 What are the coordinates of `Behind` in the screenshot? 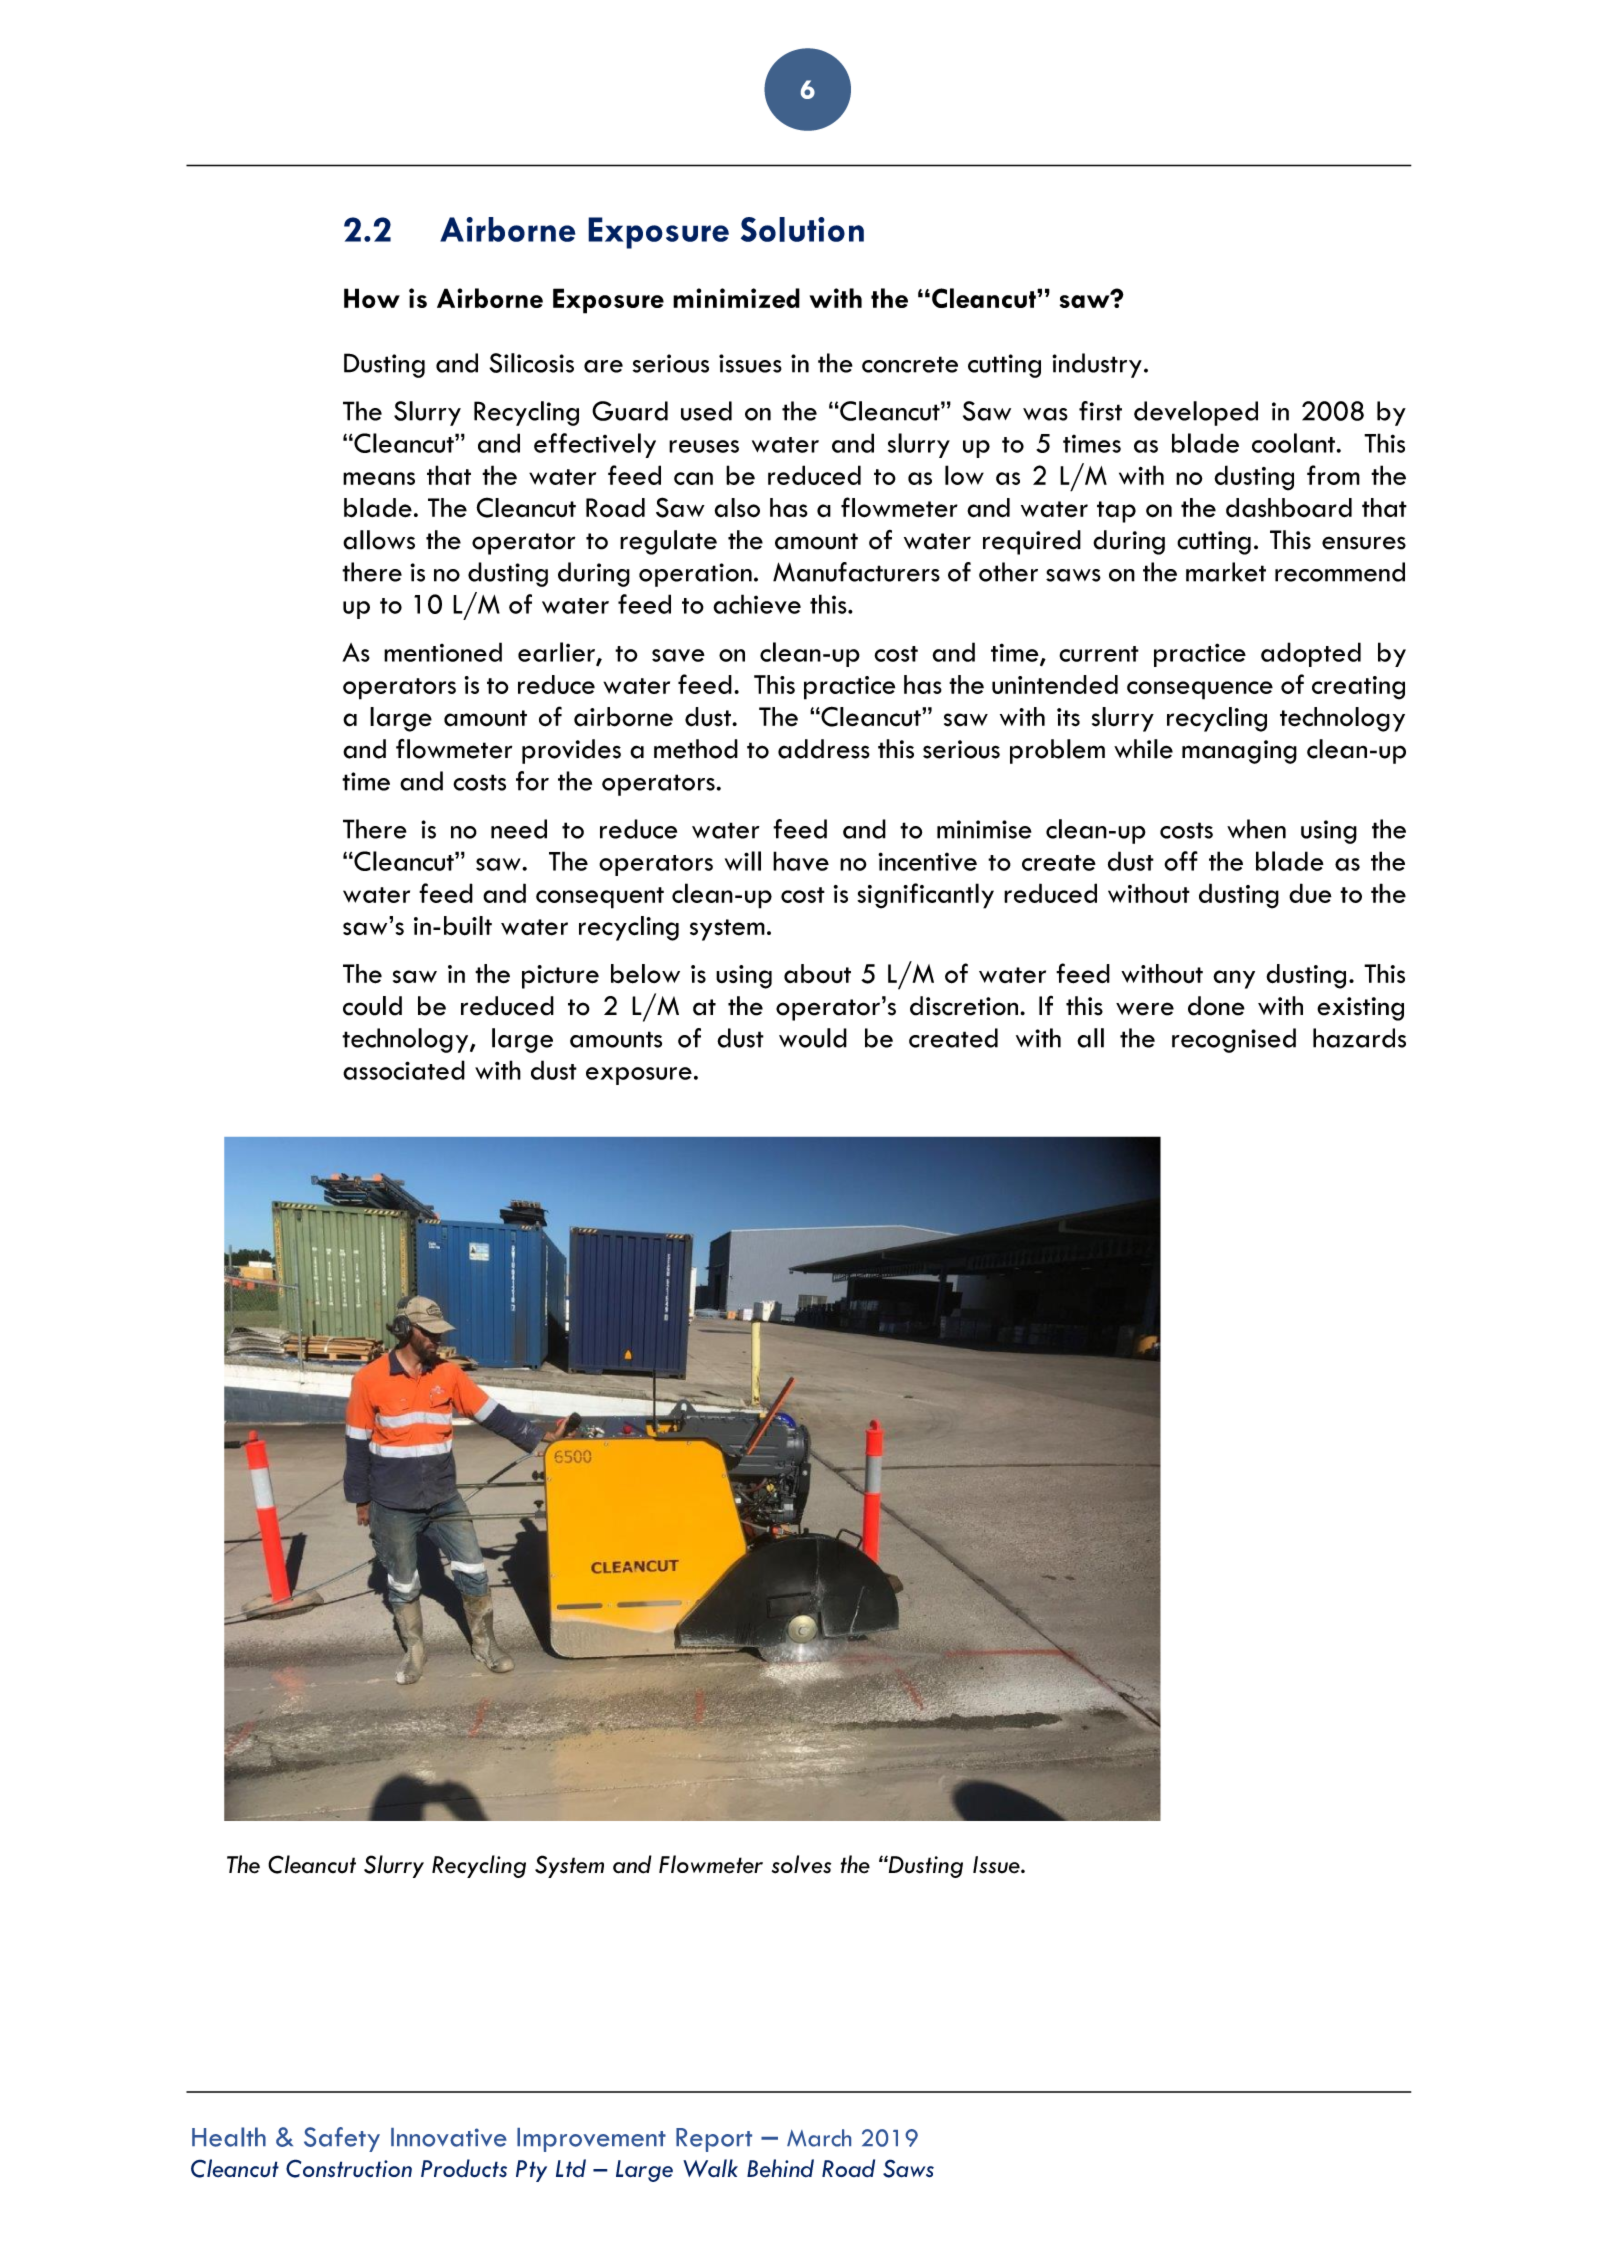 It's located at (780, 2168).
